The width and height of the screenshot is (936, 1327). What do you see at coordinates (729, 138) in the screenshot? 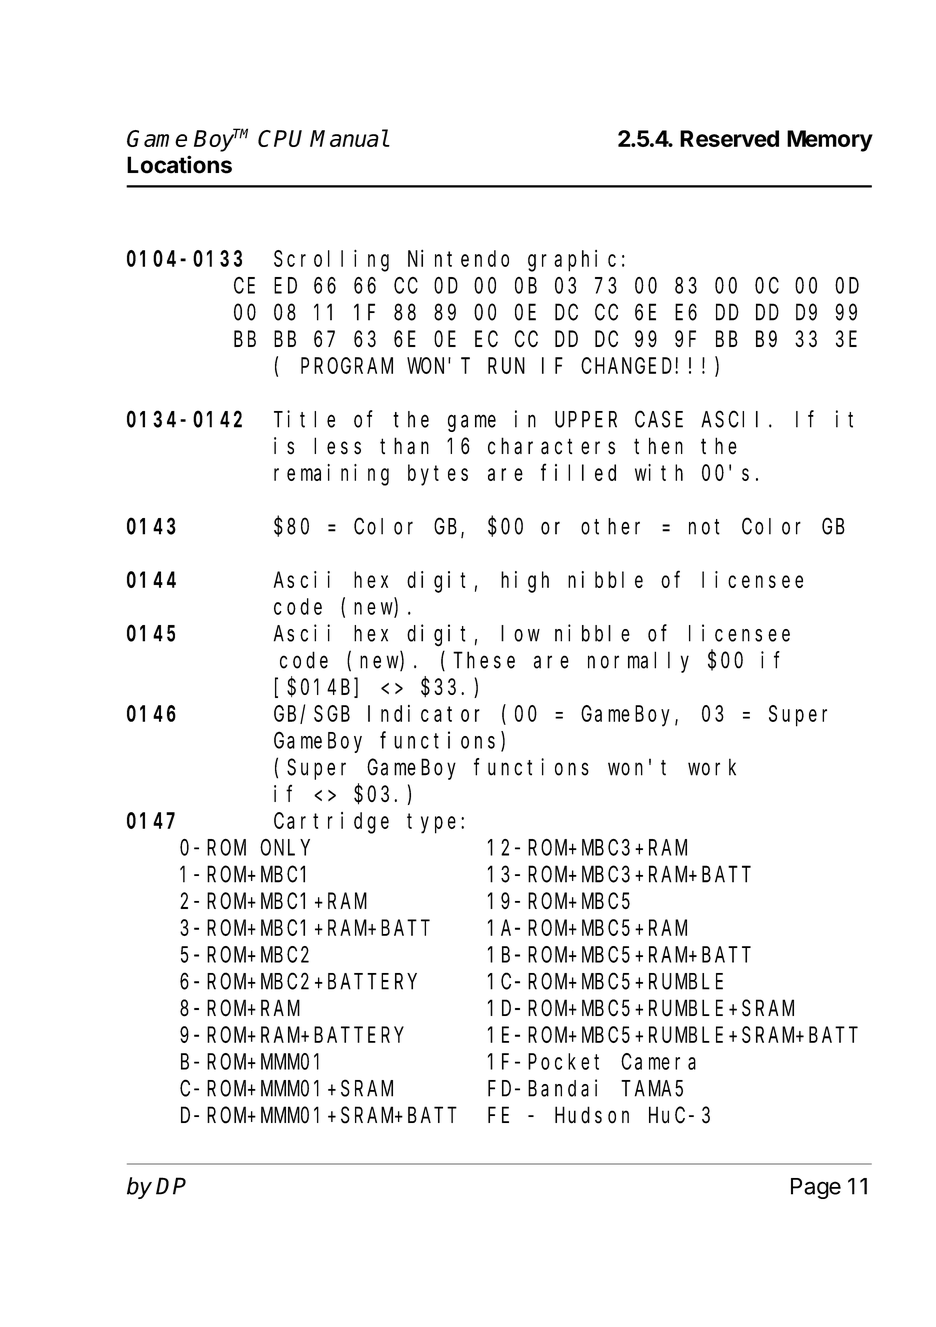
I see `Reserved` at bounding box center [729, 138].
